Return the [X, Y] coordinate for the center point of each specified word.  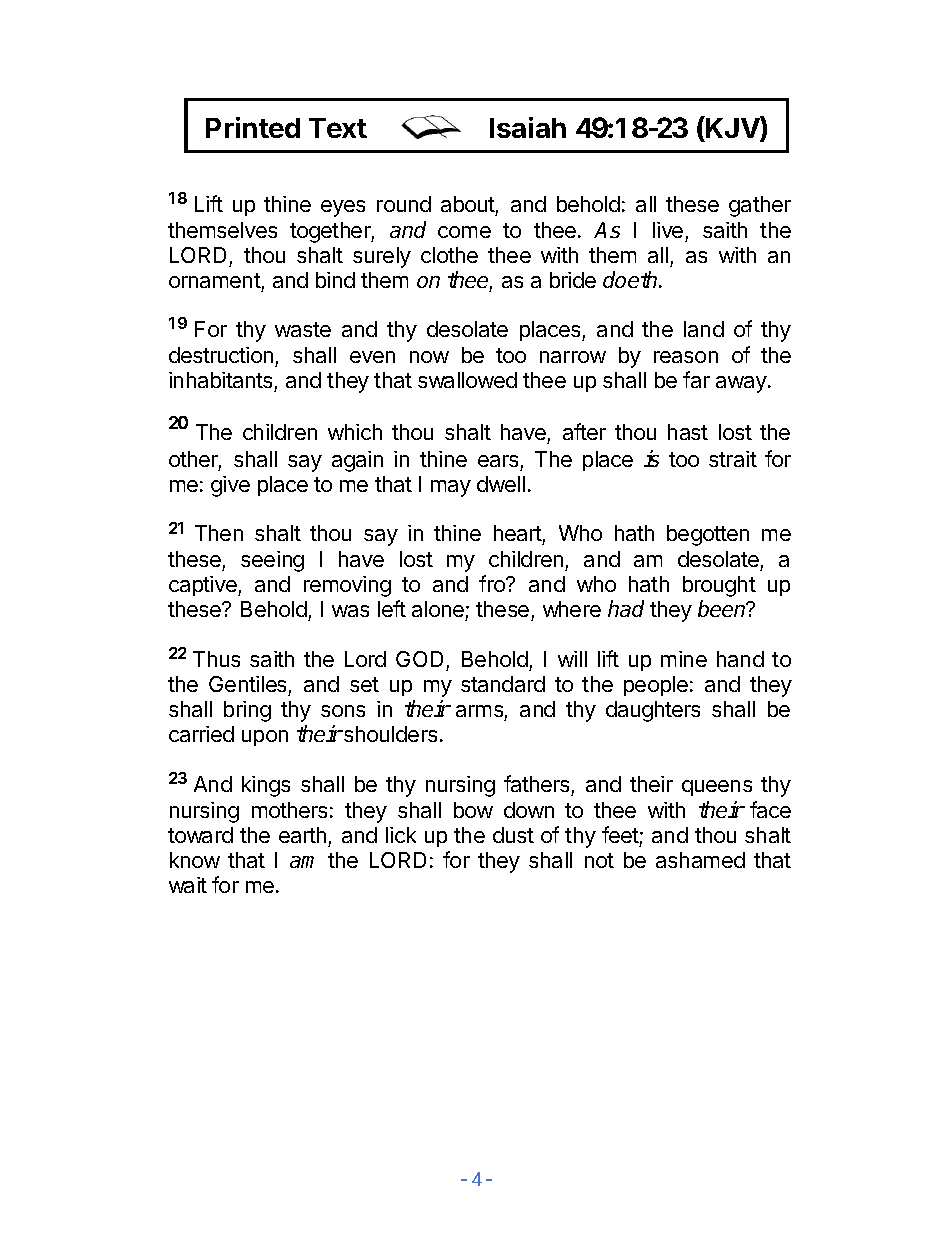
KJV [733, 128]
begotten [708, 535]
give [230, 486]
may [451, 488]
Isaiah [528, 127]
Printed [253, 127]
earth [302, 835]
